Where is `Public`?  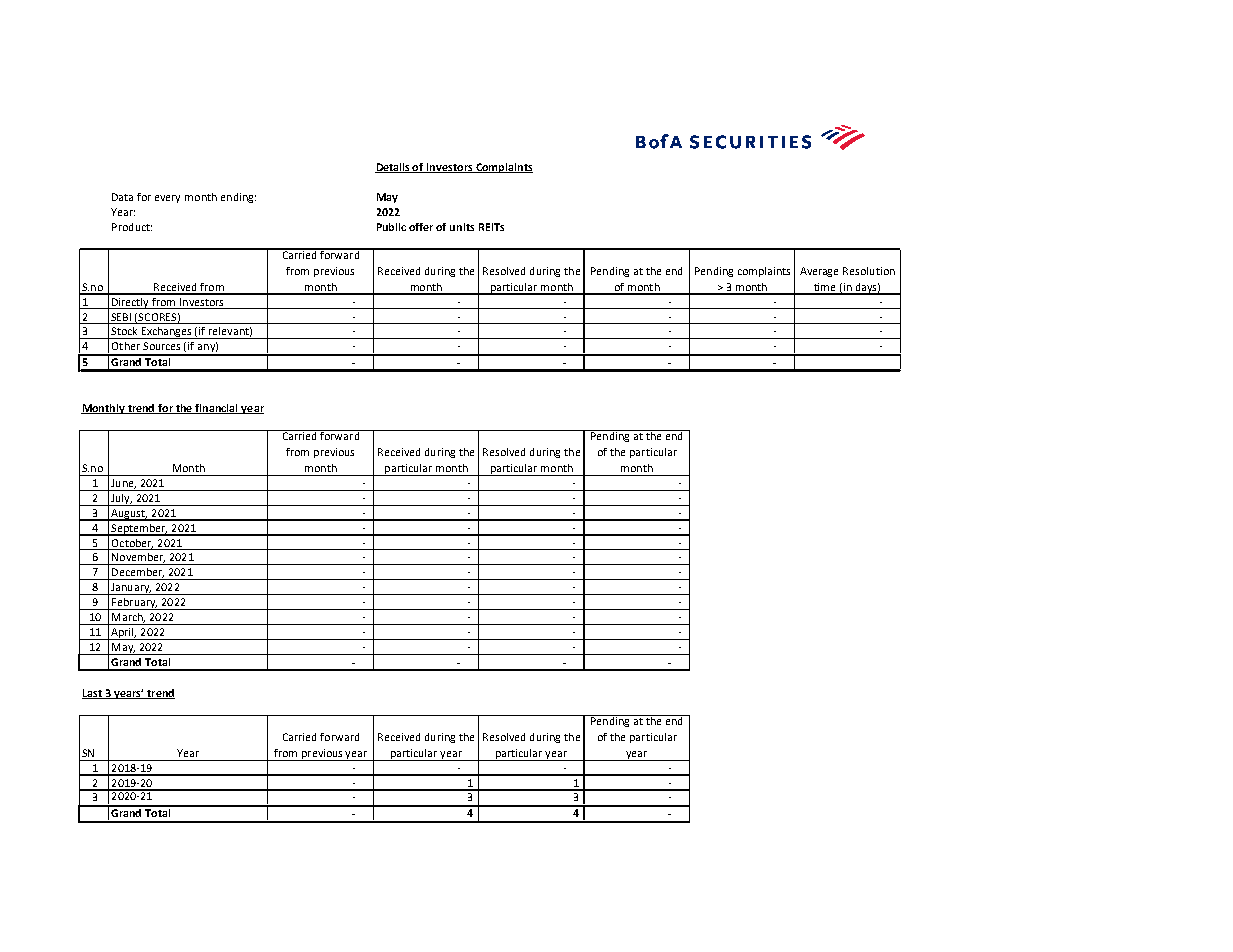
Public is located at coordinates (391, 227).
